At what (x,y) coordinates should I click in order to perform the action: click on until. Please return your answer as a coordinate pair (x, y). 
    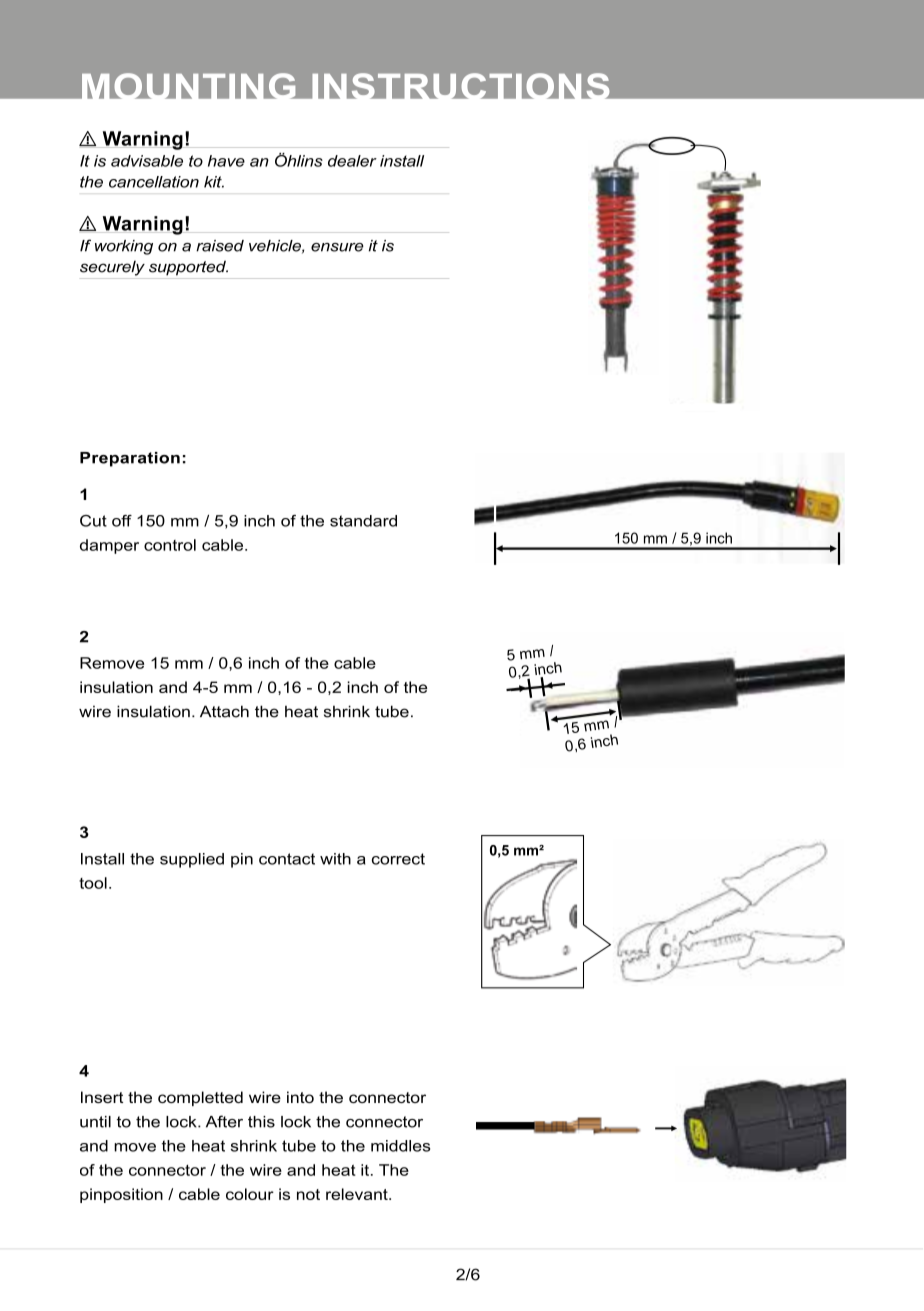
    Looking at the image, I should click on (95, 1122).
